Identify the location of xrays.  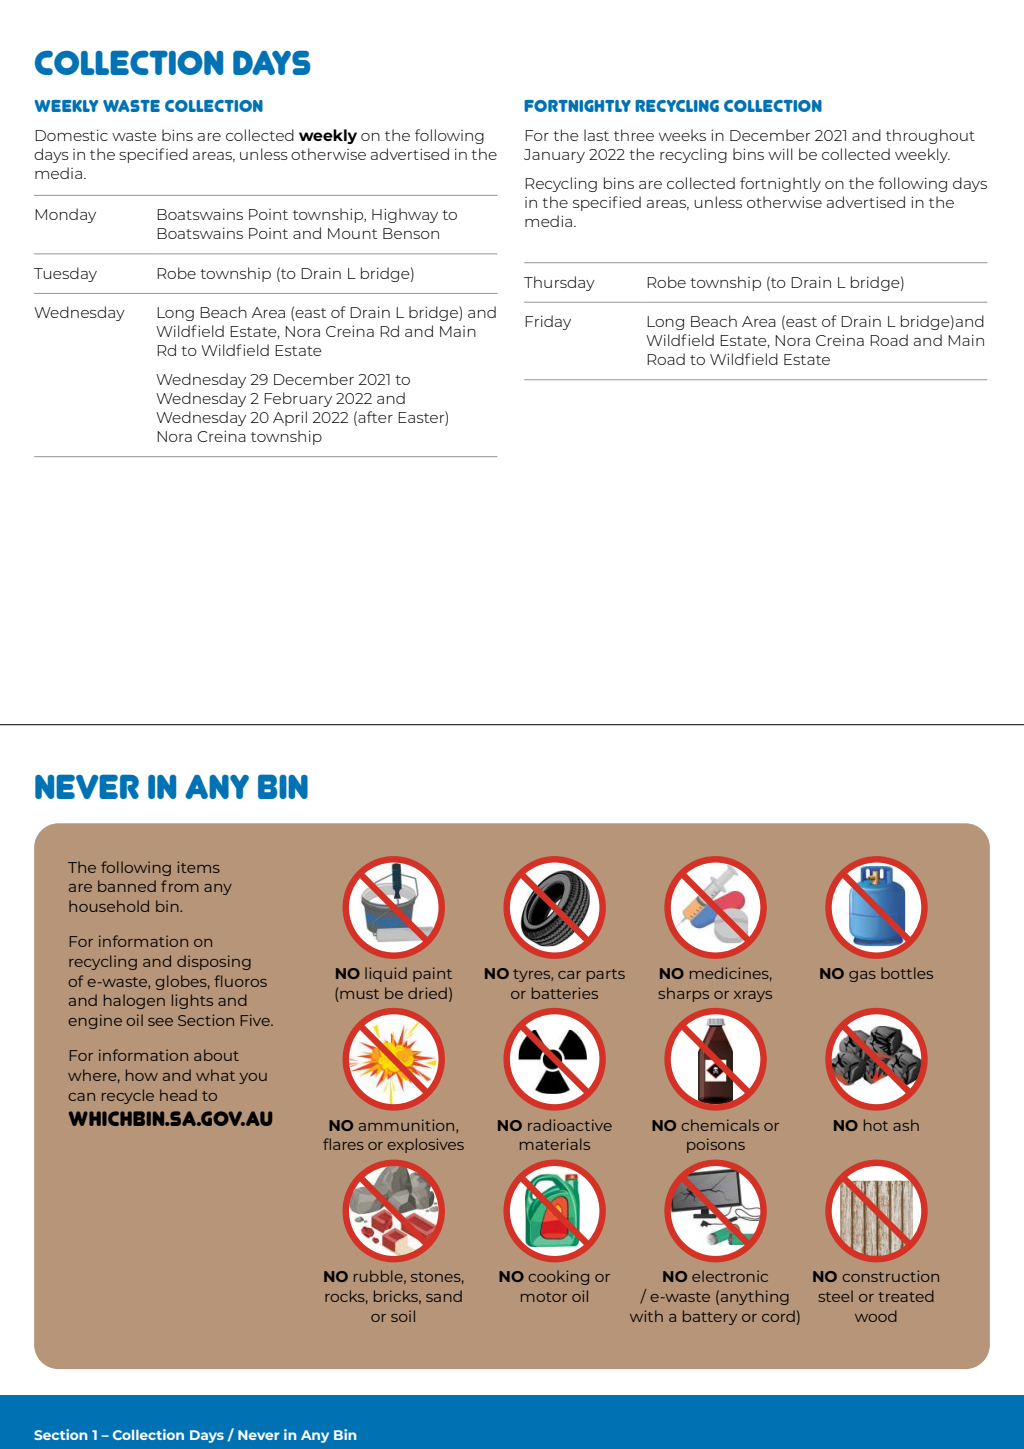
(753, 996).
